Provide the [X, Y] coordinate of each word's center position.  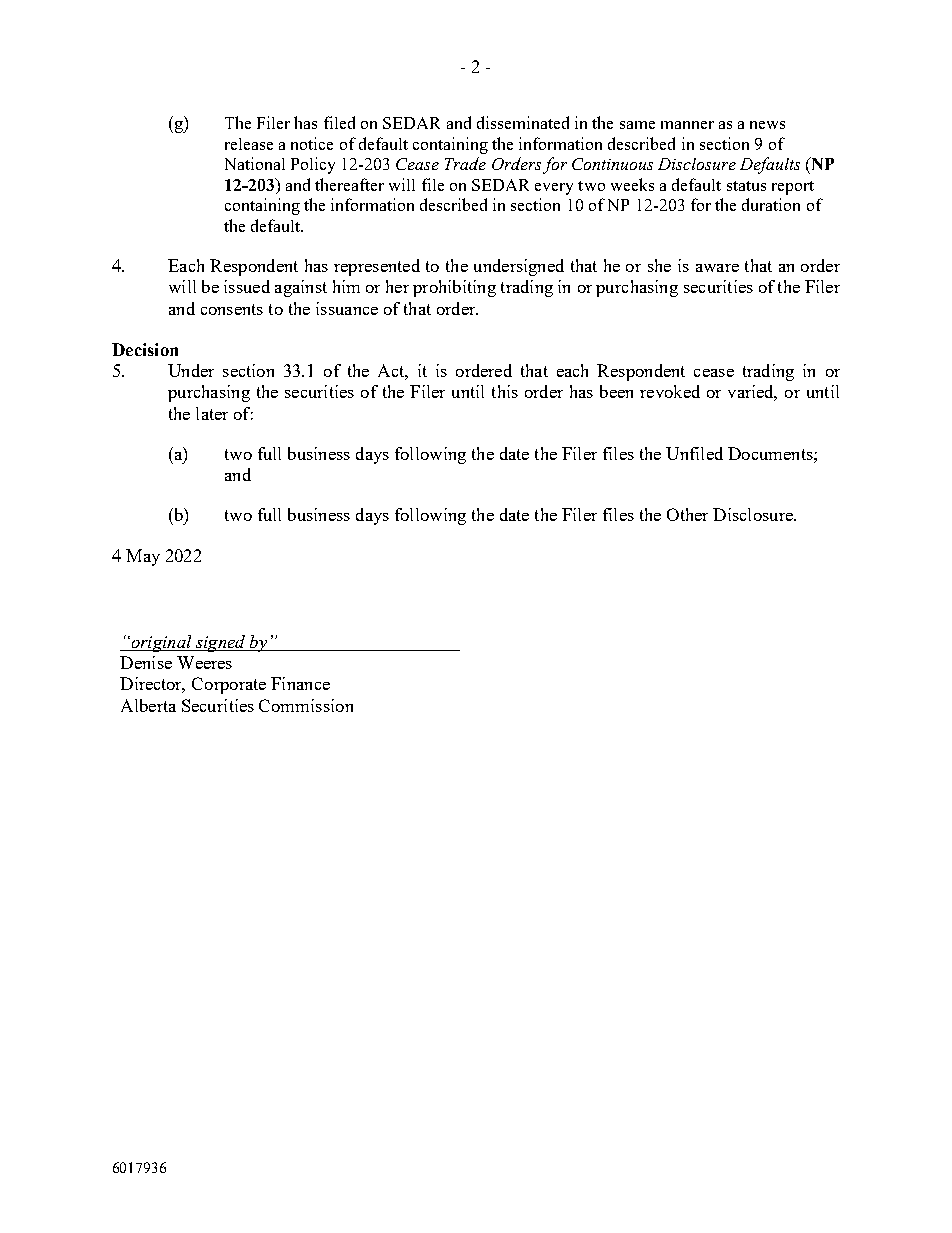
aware [717, 268]
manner [687, 125]
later [212, 413]
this [505, 391]
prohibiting [454, 288]
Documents [771, 453]
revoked [670, 391]
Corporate [229, 685]
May [143, 557]
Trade [465, 163]
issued [247, 286]
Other [687, 514]
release [249, 144]
